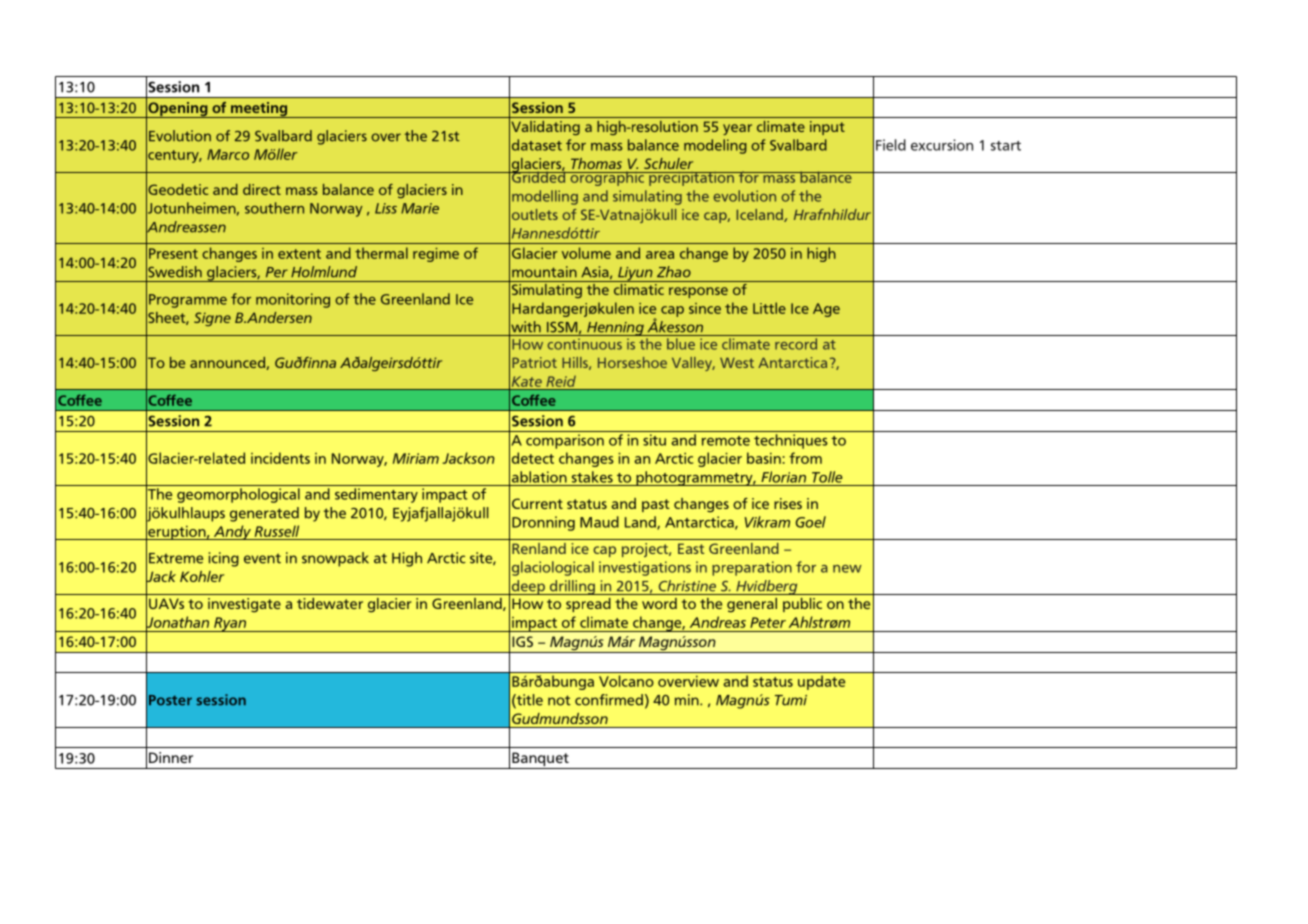 The image size is (1308, 924). I want to click on Thomas, so click(596, 163).
